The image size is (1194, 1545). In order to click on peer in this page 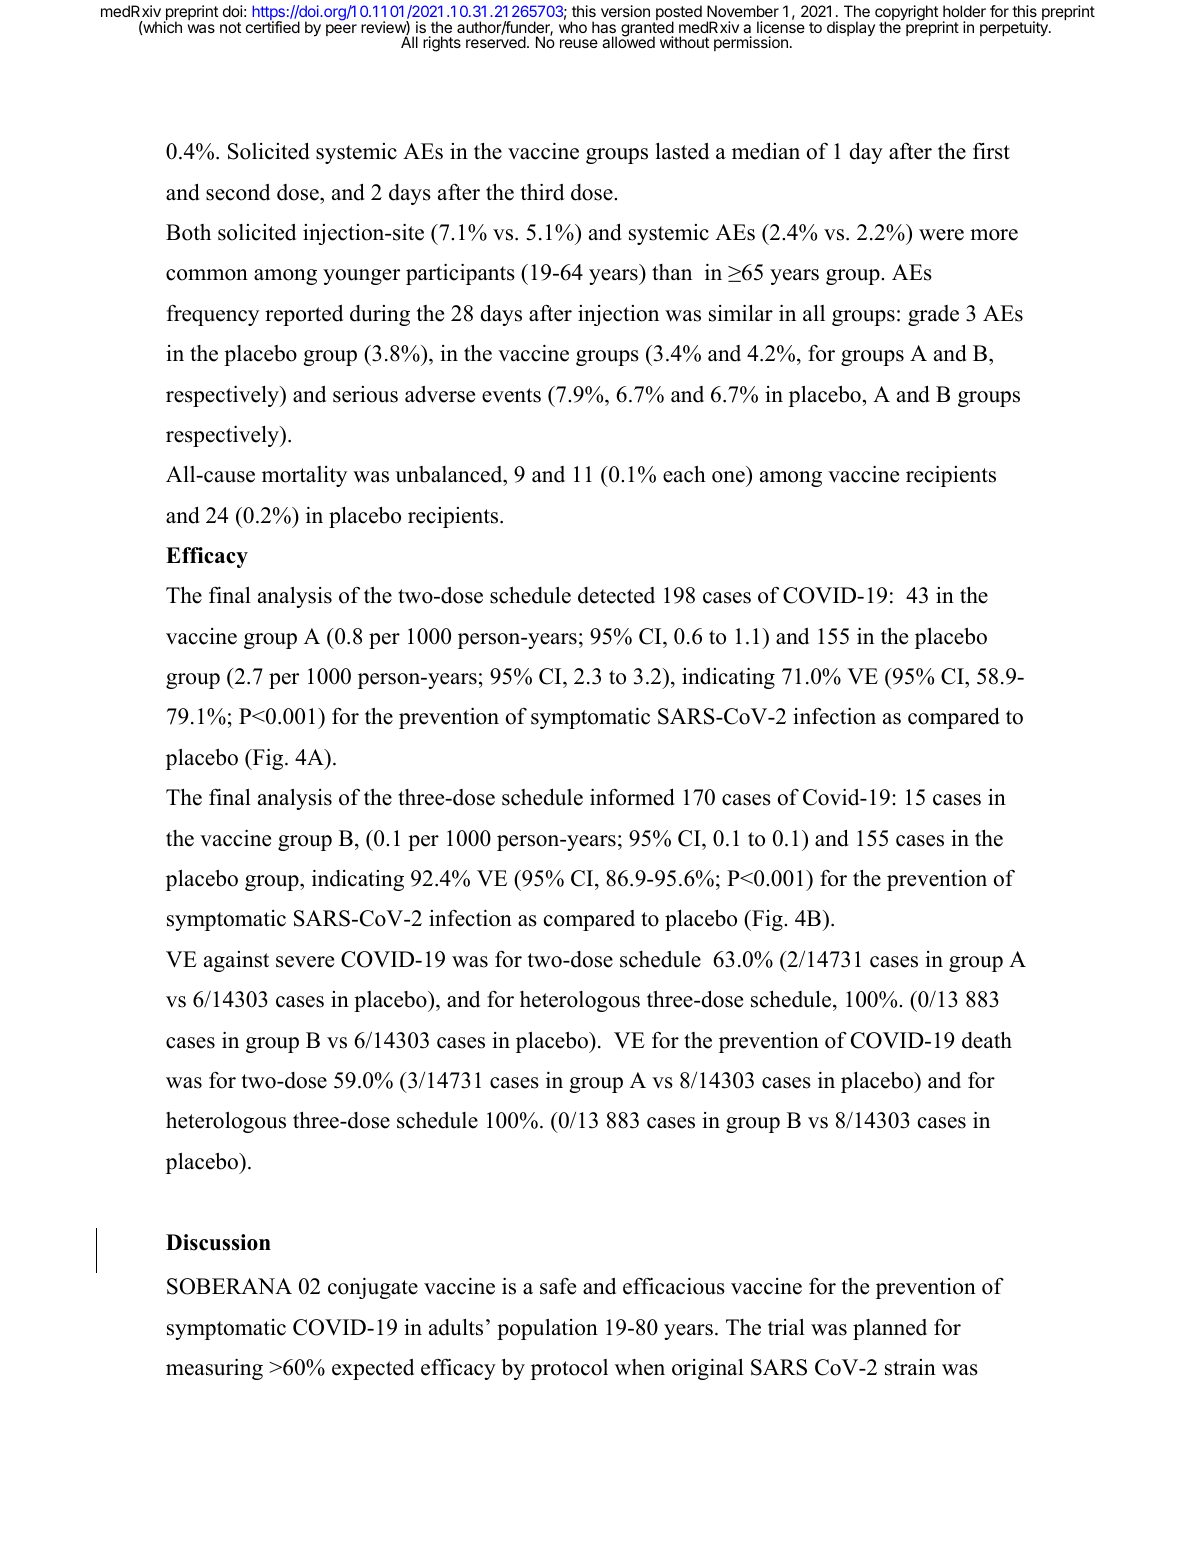, I will do `click(341, 30)`.
